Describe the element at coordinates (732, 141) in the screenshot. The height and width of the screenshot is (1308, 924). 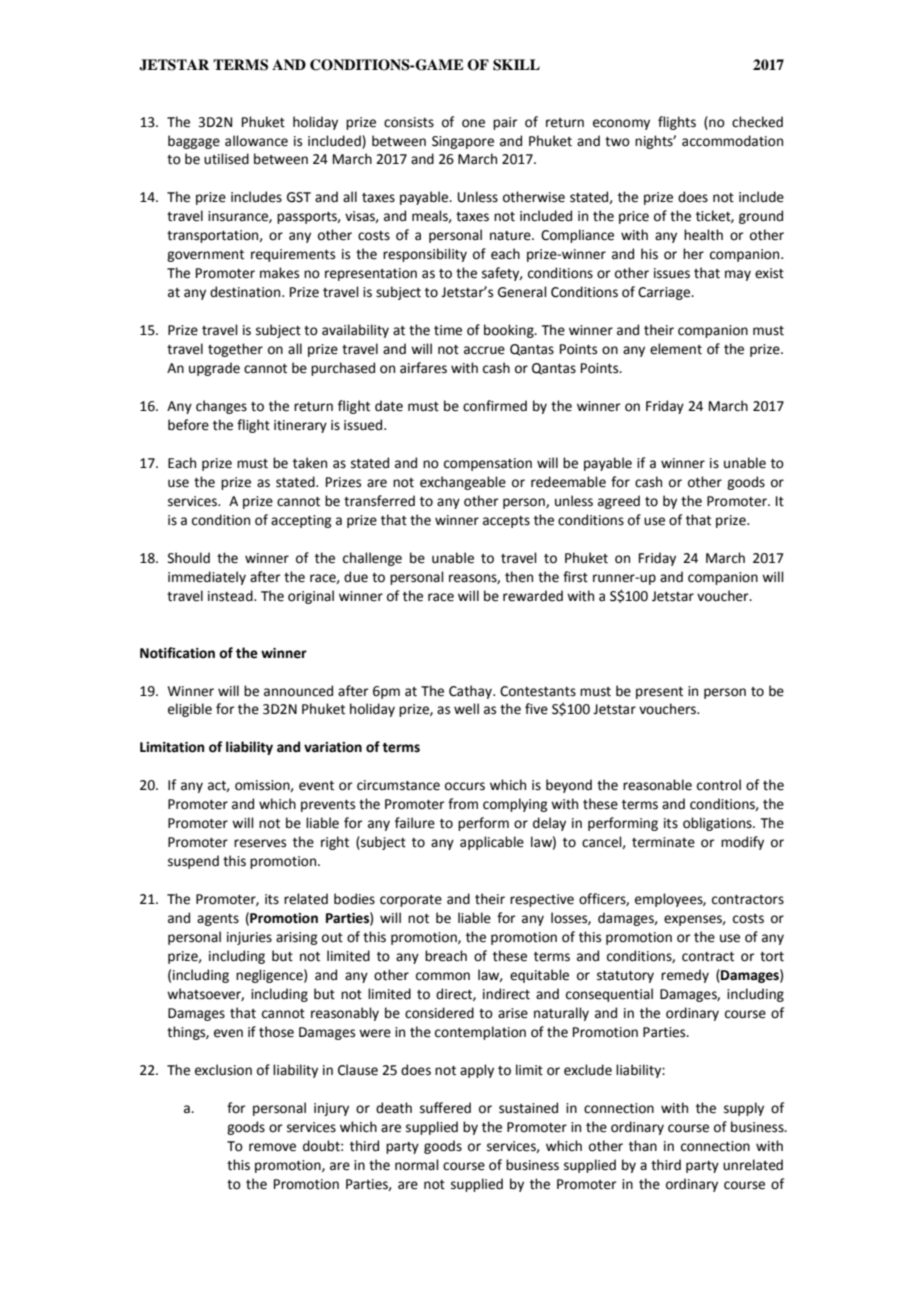
I see `accommodation` at that location.
